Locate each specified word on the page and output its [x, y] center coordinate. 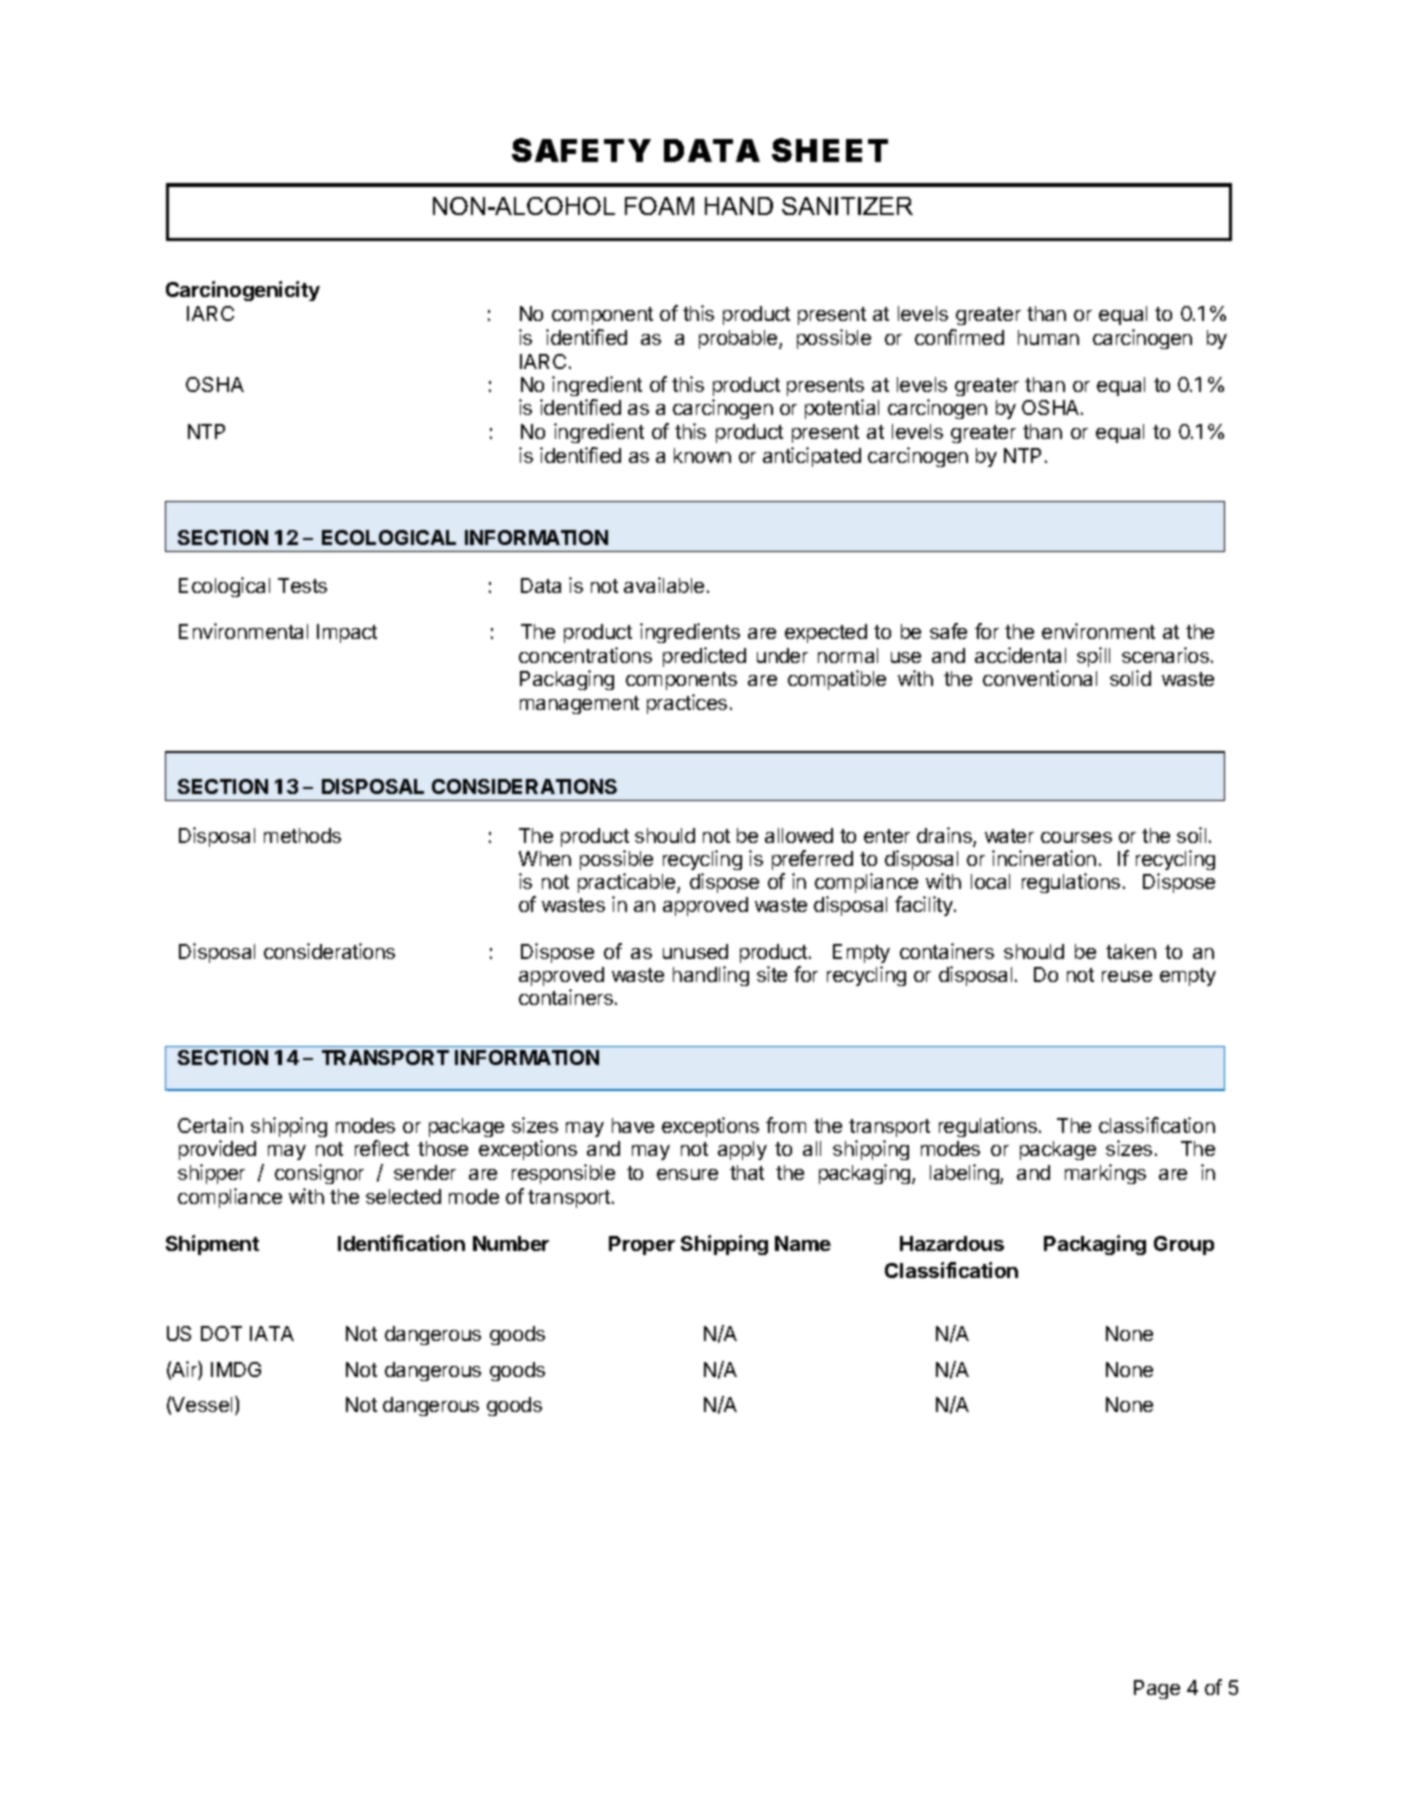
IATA [272, 1333]
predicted [704, 657]
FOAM [659, 206]
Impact [347, 633]
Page [1157, 1689]
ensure [687, 1174]
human [1048, 337]
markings [1105, 1174]
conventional [1040, 678]
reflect [382, 1148]
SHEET [830, 150]
